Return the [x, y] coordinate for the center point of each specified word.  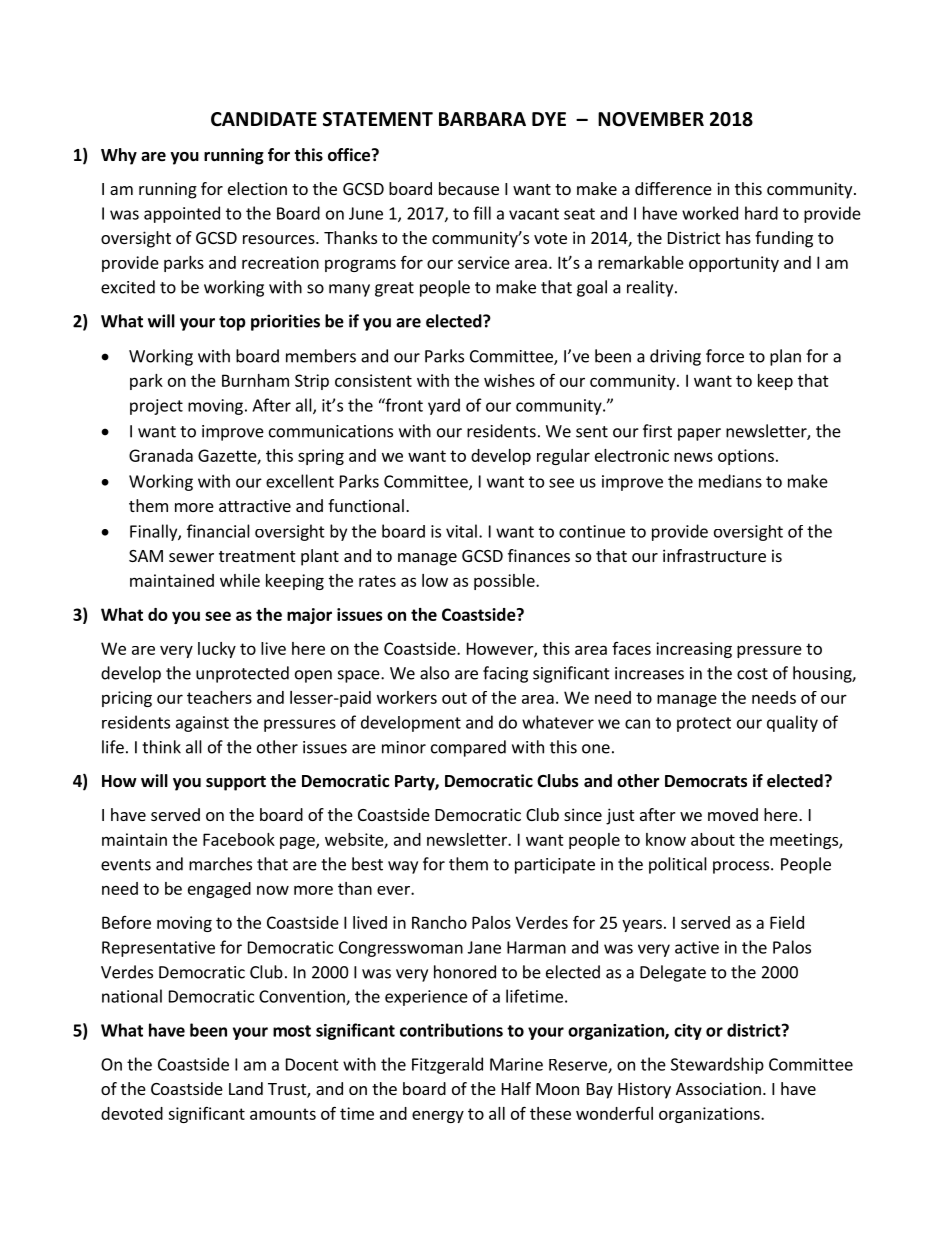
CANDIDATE [264, 119]
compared [468, 748]
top [232, 323]
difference [673, 188]
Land [246, 1088]
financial [218, 531]
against [202, 724]
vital [461, 531]
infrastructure [714, 555]
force [725, 356]
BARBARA [482, 119]
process [741, 867]
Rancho [439, 922]
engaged [219, 890]
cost [752, 674]
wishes [509, 380]
